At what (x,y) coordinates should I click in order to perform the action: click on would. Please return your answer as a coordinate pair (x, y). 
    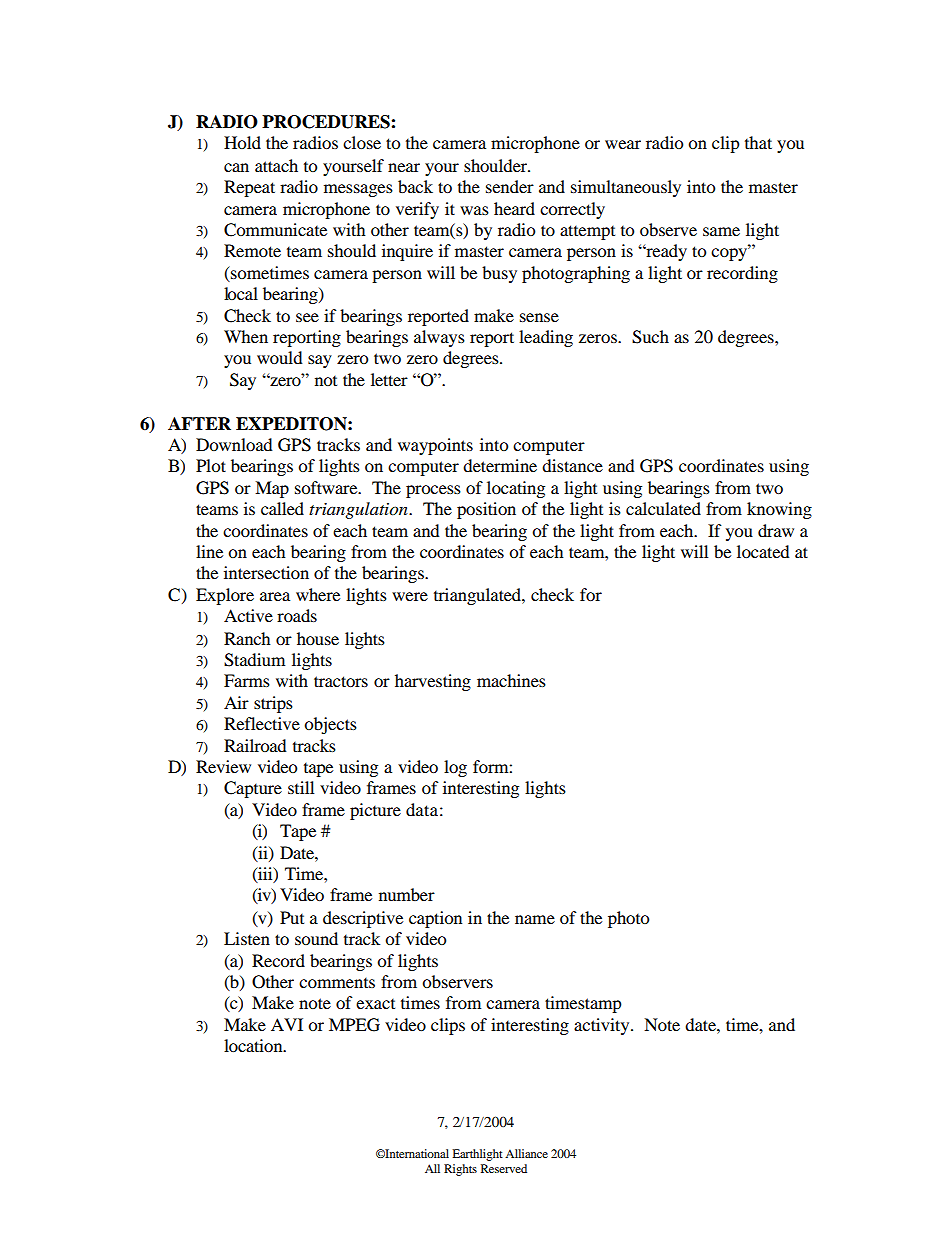
    Looking at the image, I should click on (280, 357).
